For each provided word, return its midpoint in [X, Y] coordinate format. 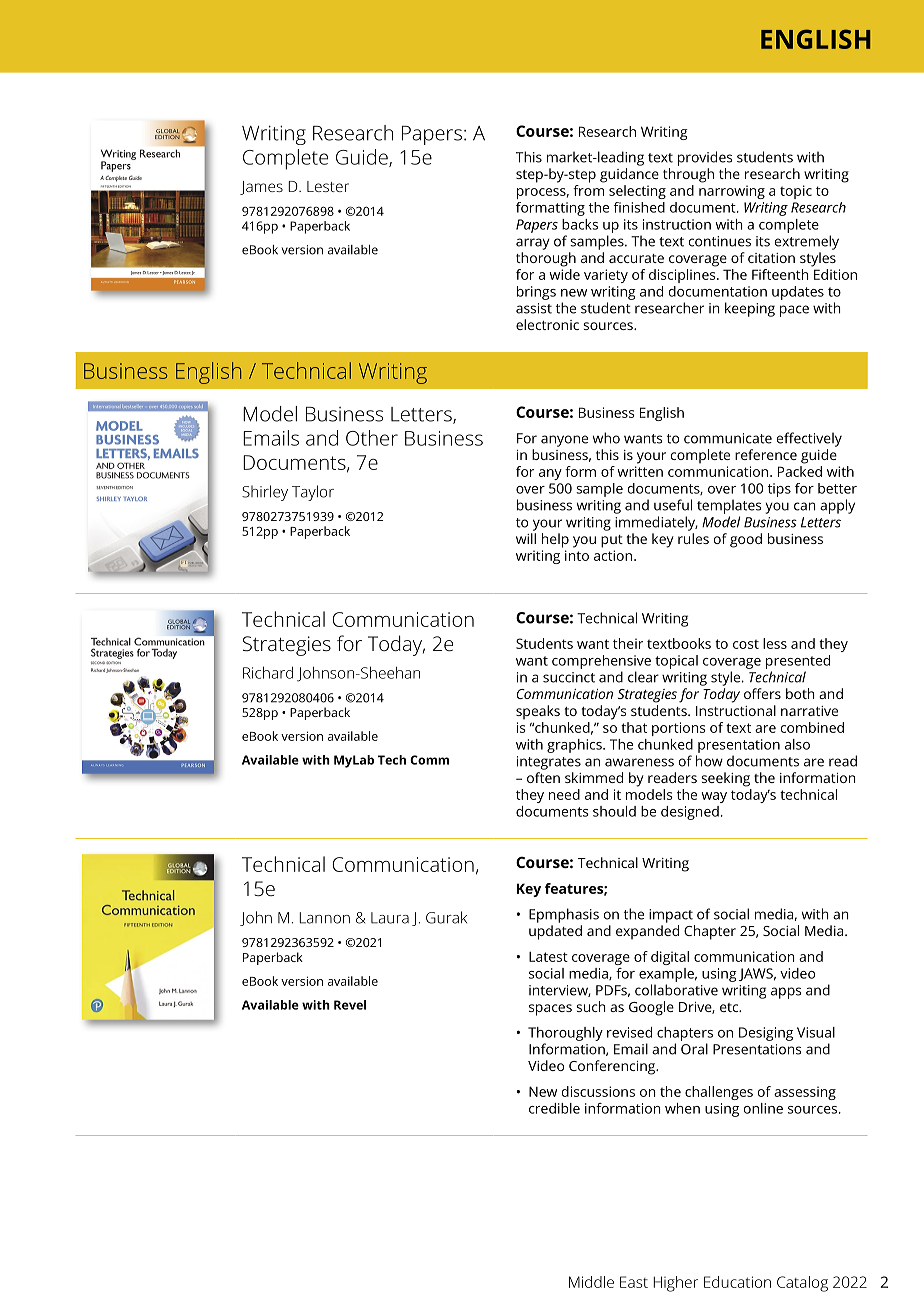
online [763, 1108]
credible [554, 1108]
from [588, 190]
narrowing [732, 192]
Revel [350, 1005]
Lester [328, 186]
